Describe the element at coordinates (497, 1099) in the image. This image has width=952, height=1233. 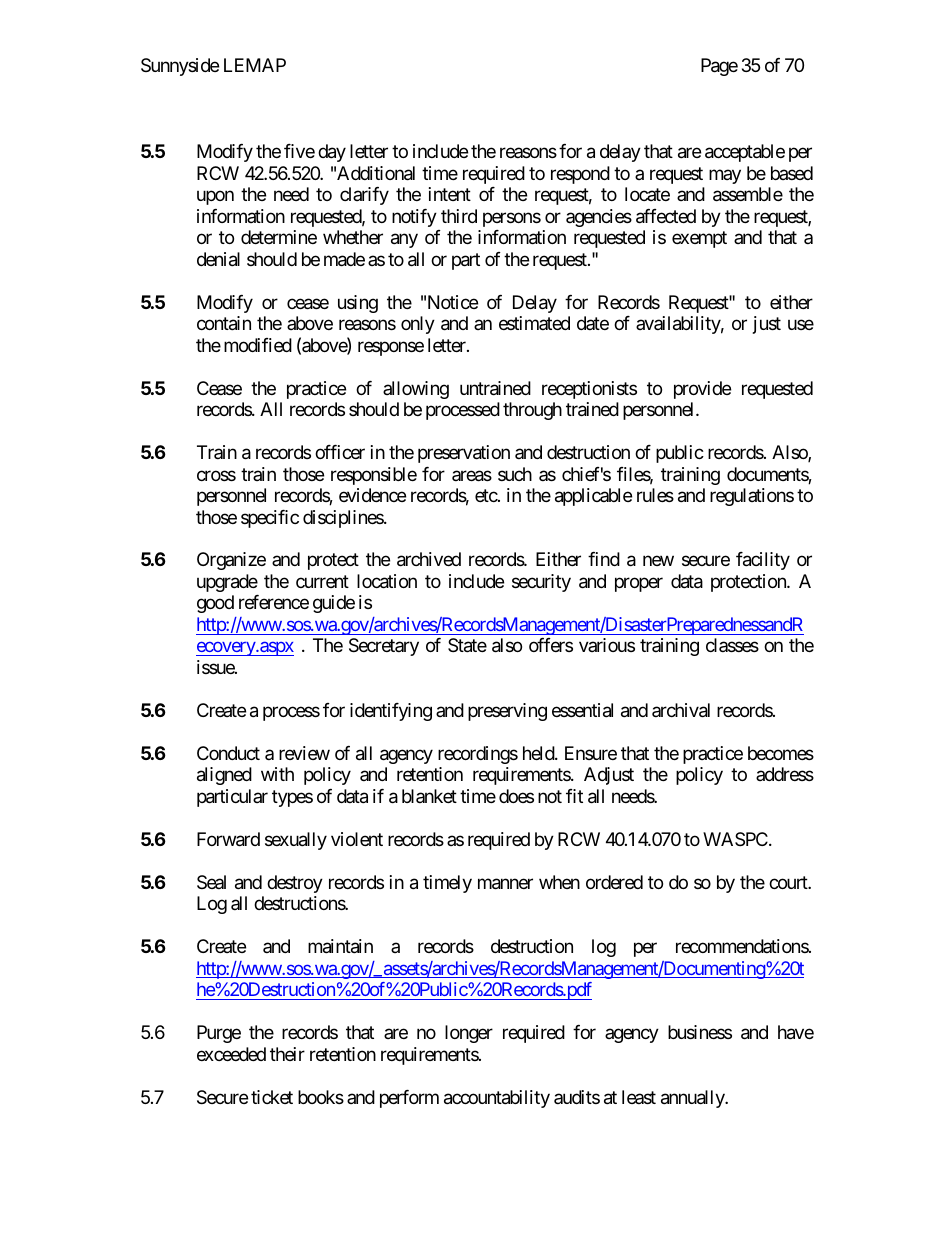
I see `accountability` at that location.
